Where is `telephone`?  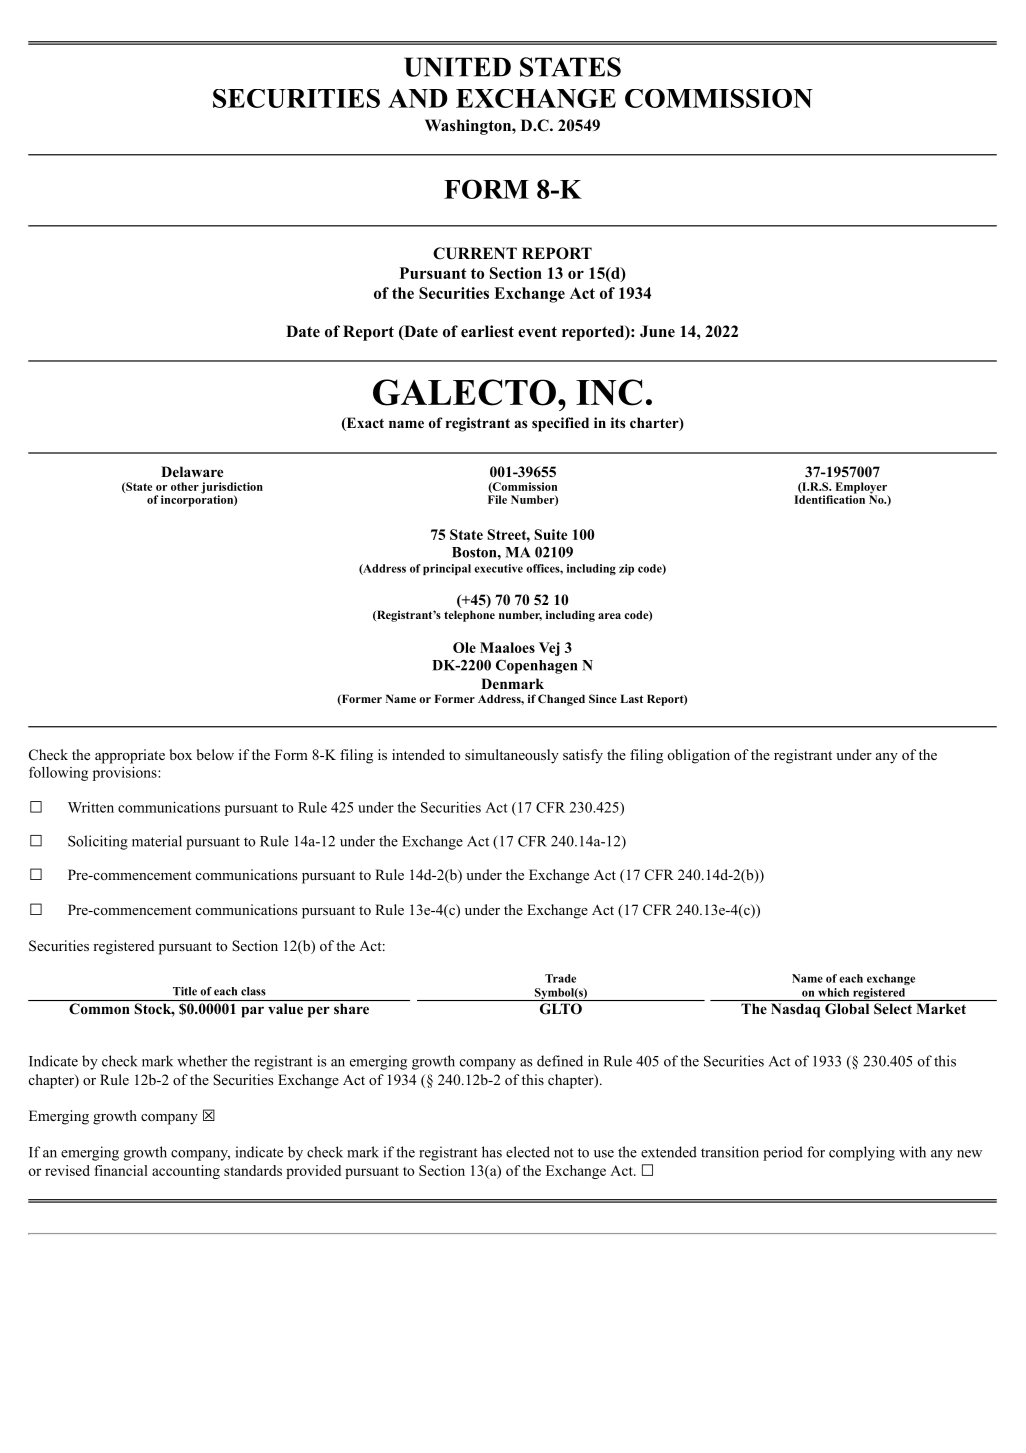 telephone is located at coordinates (469, 616).
